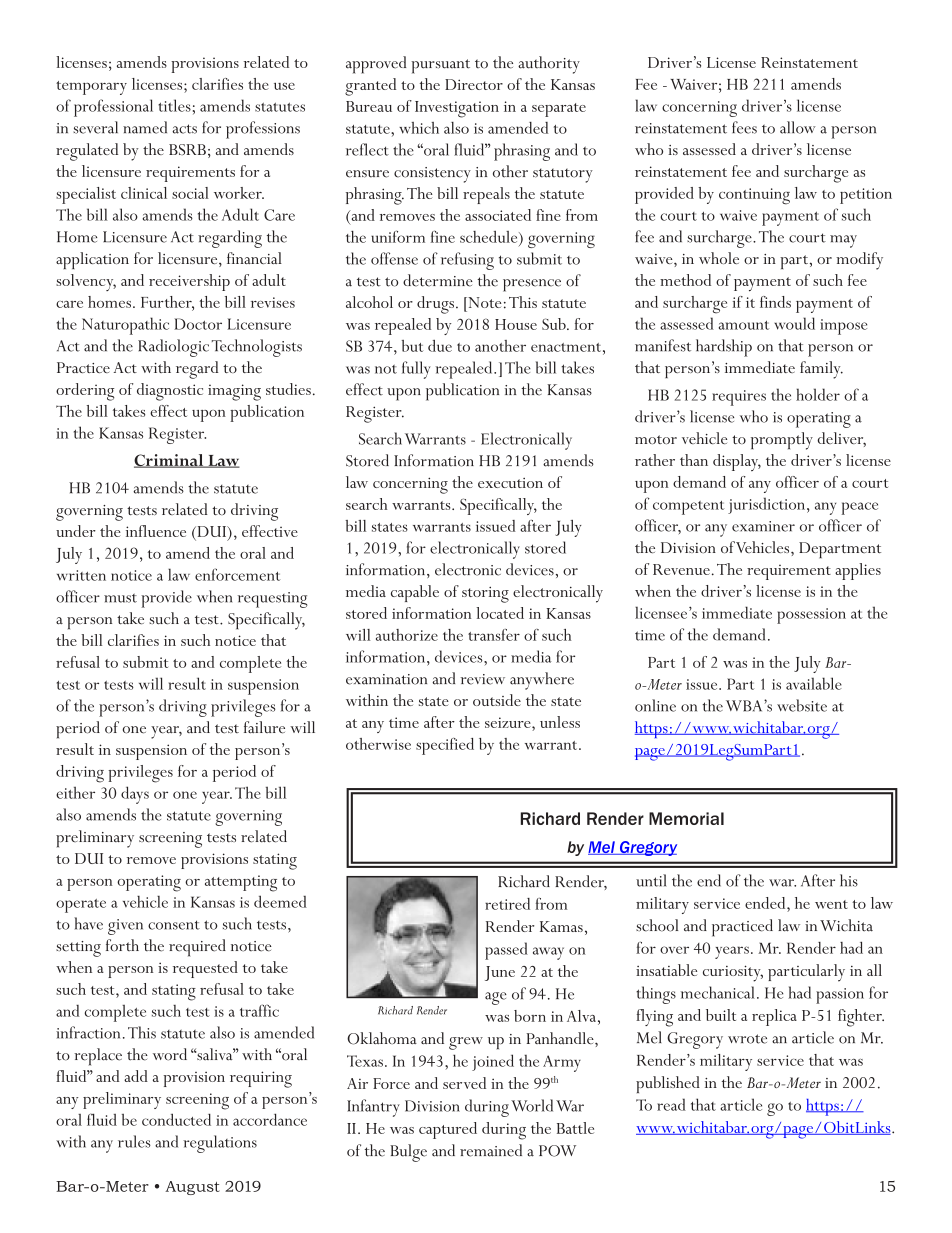 The image size is (952, 1233). What do you see at coordinates (174, 105) in the image?
I see `titles` at bounding box center [174, 105].
